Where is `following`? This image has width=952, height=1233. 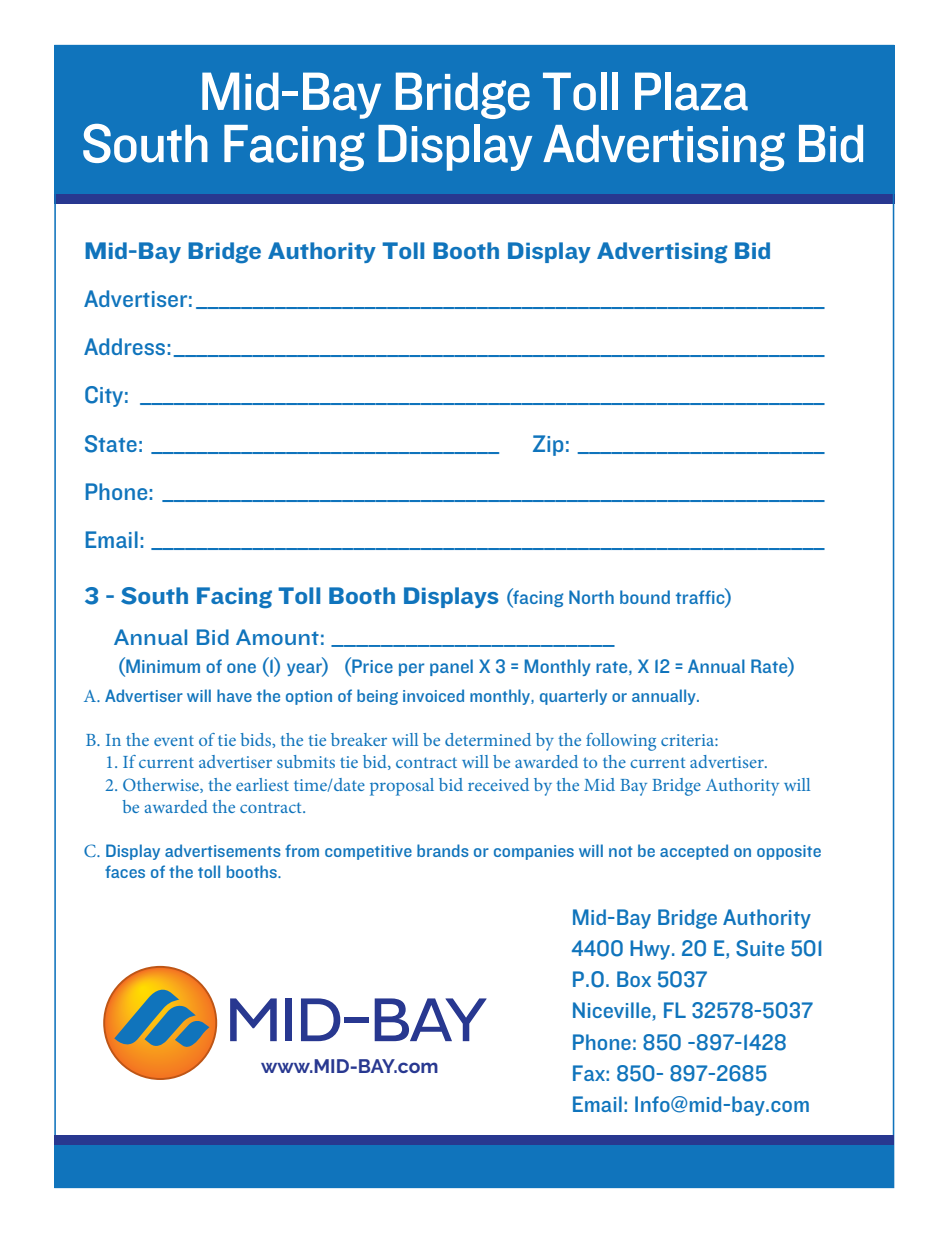
following is located at coordinates (621, 742).
